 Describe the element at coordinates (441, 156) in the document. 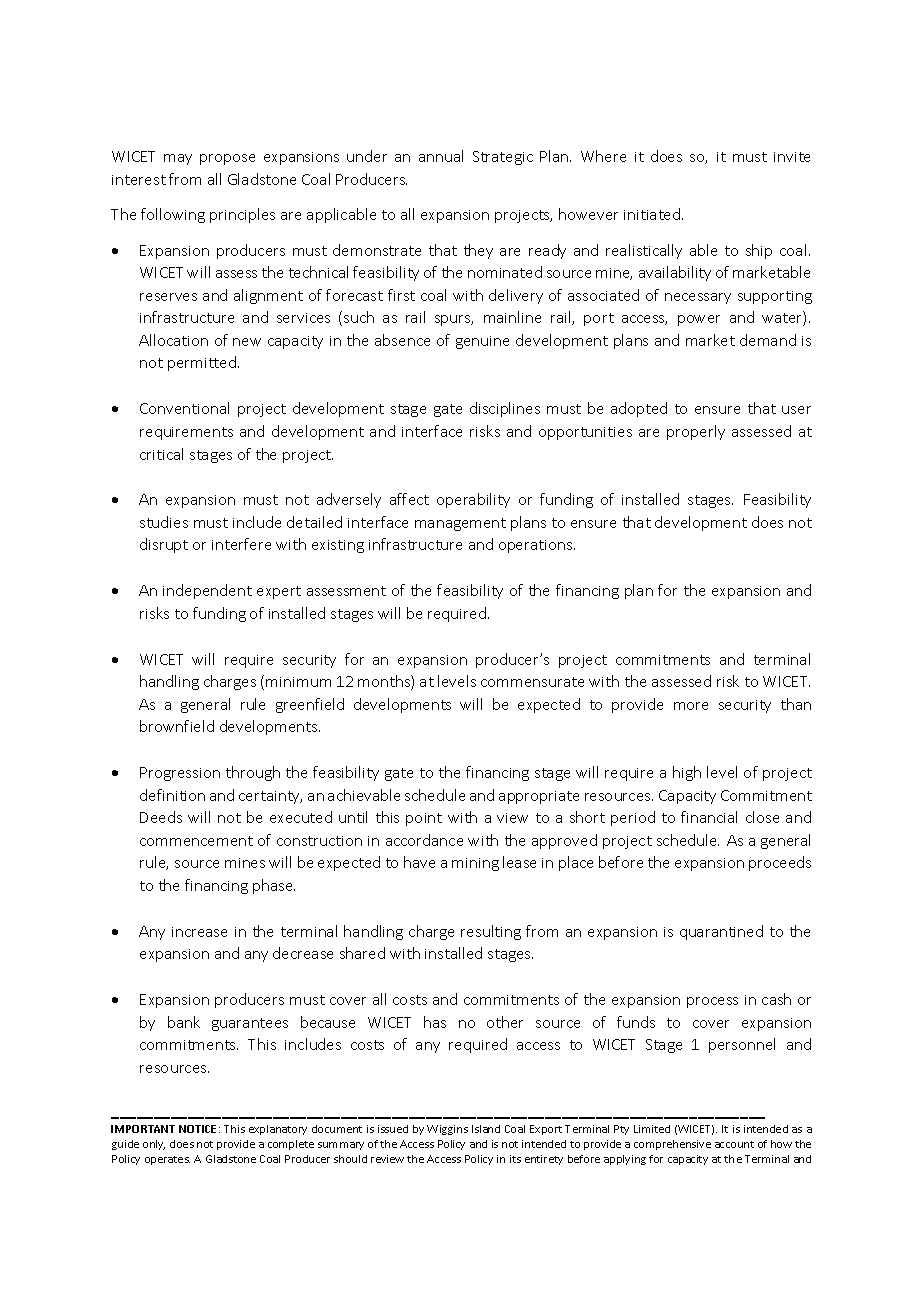

I see `annual` at that location.
